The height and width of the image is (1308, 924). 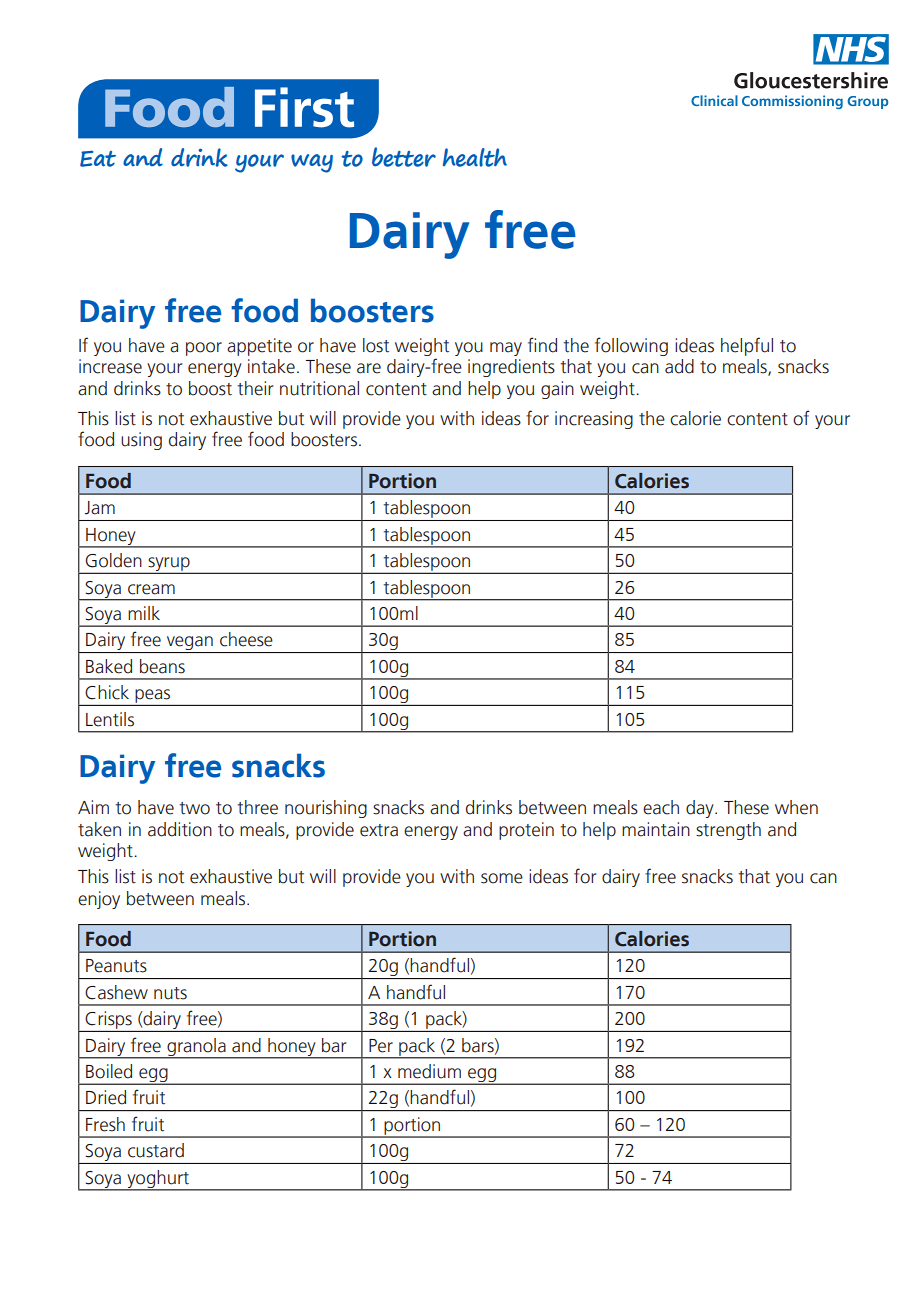 I want to click on Eat, so click(x=98, y=158).
